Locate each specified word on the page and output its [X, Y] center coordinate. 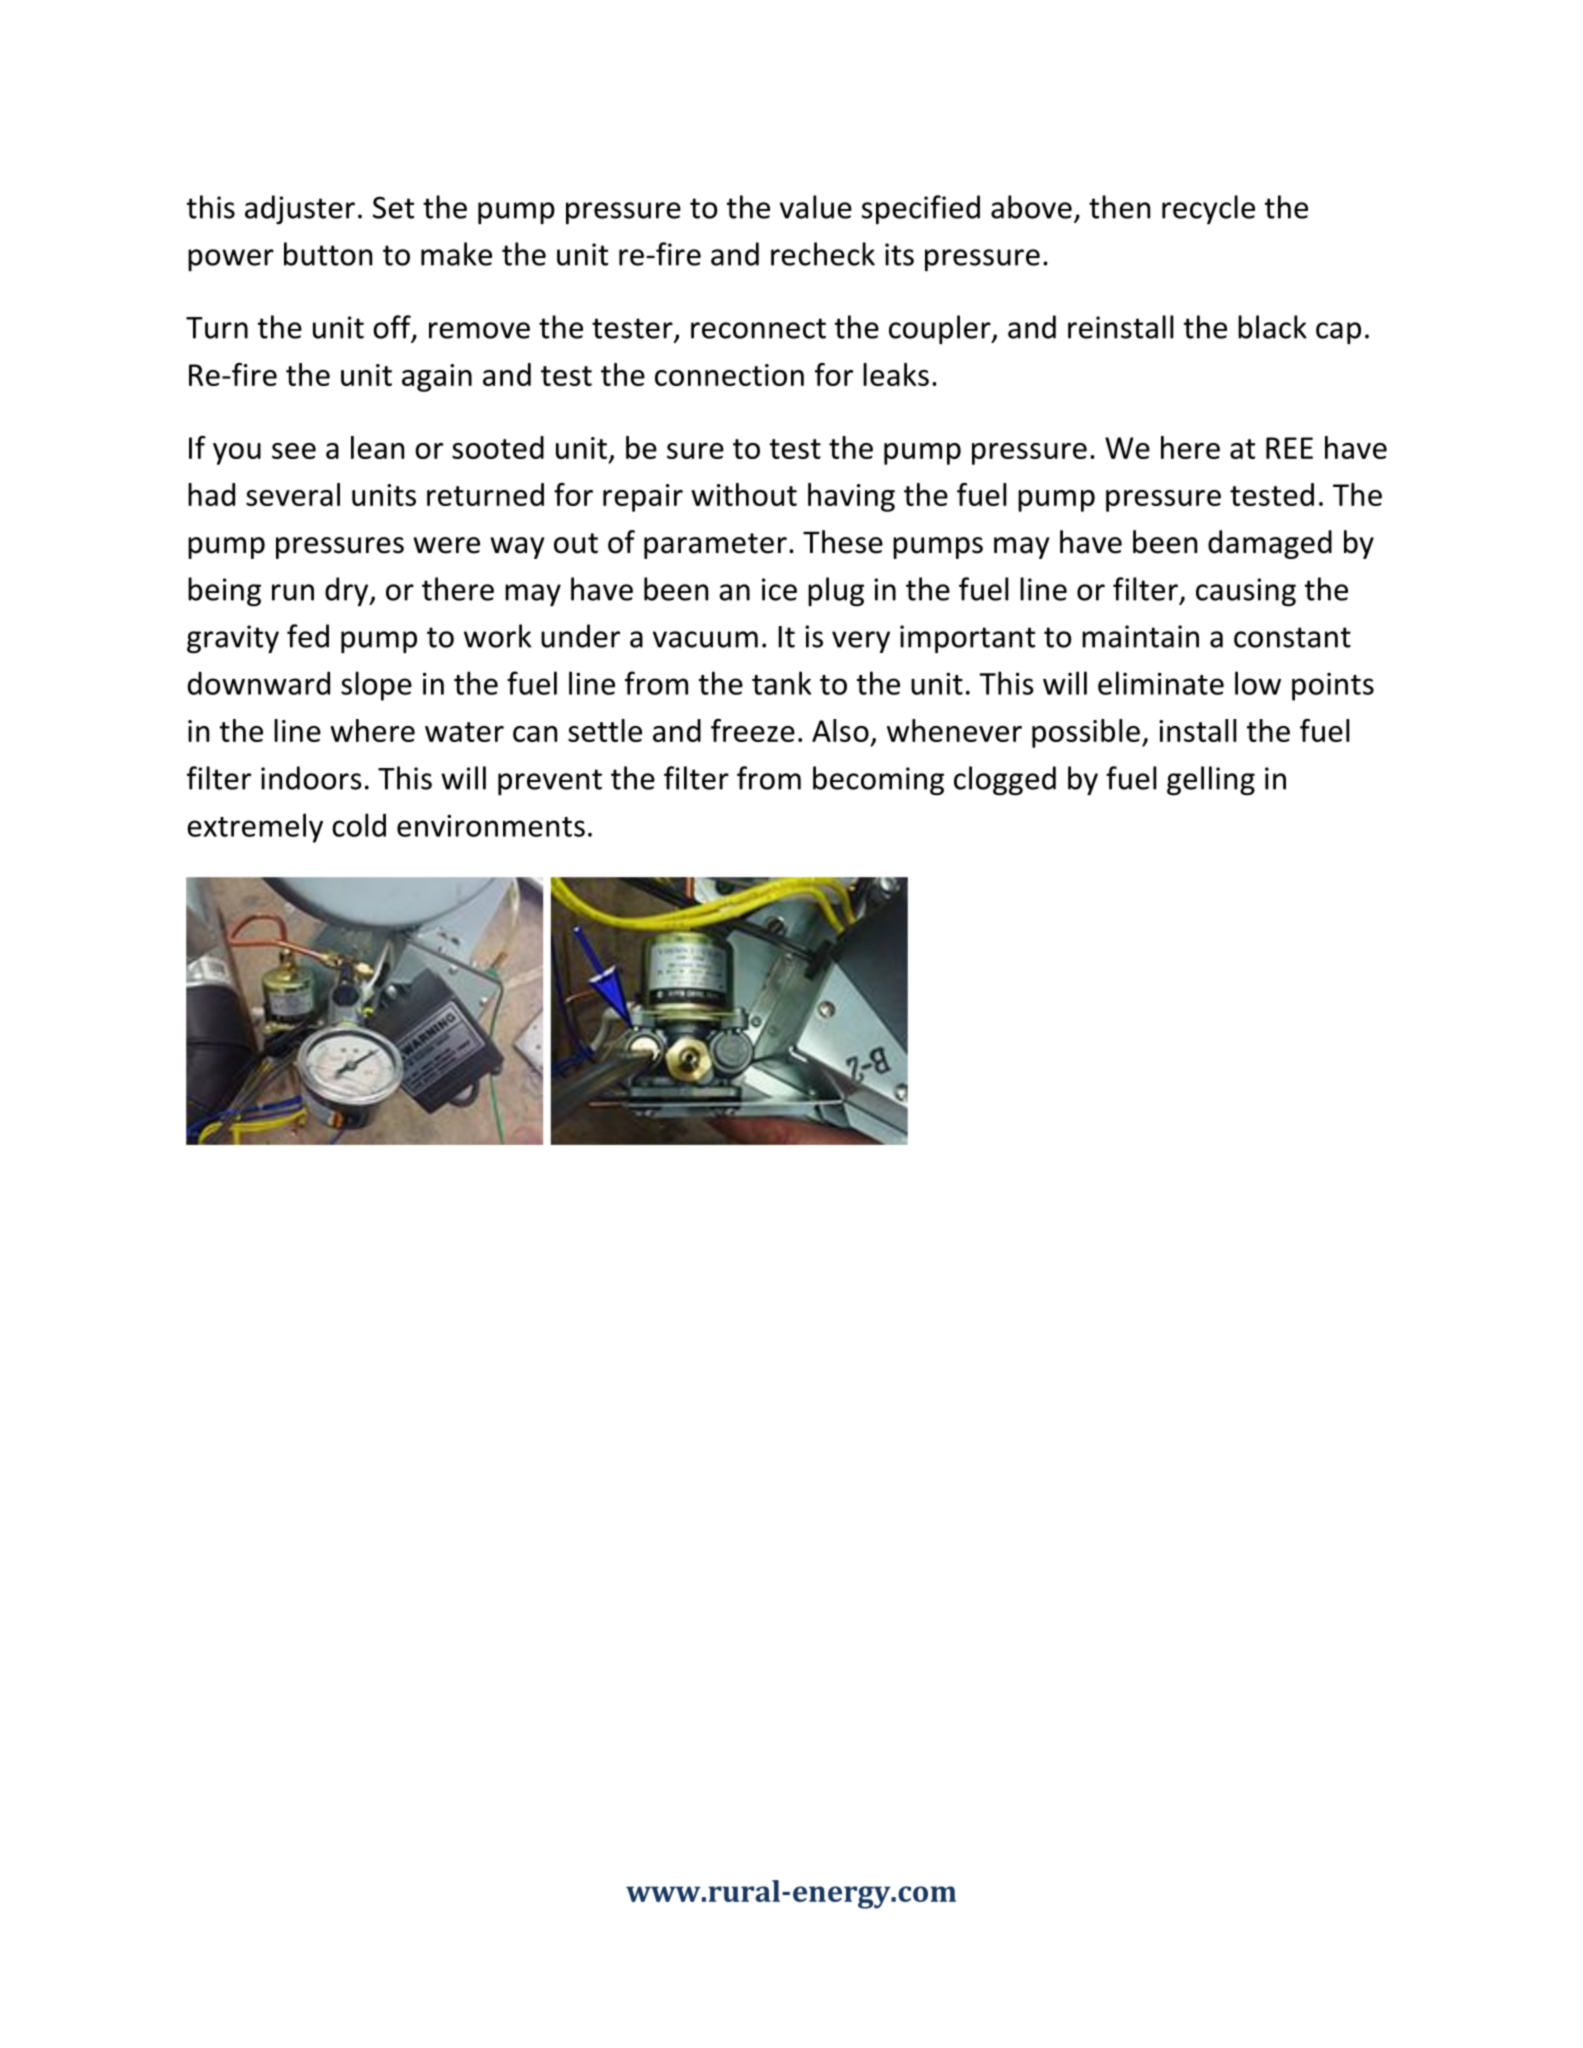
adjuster [300, 210]
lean [377, 447]
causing [1246, 592]
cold [359, 825]
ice [779, 589]
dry [348, 591]
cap [1338, 333]
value [816, 207]
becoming [878, 781]
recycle [1208, 209]
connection [729, 375]
